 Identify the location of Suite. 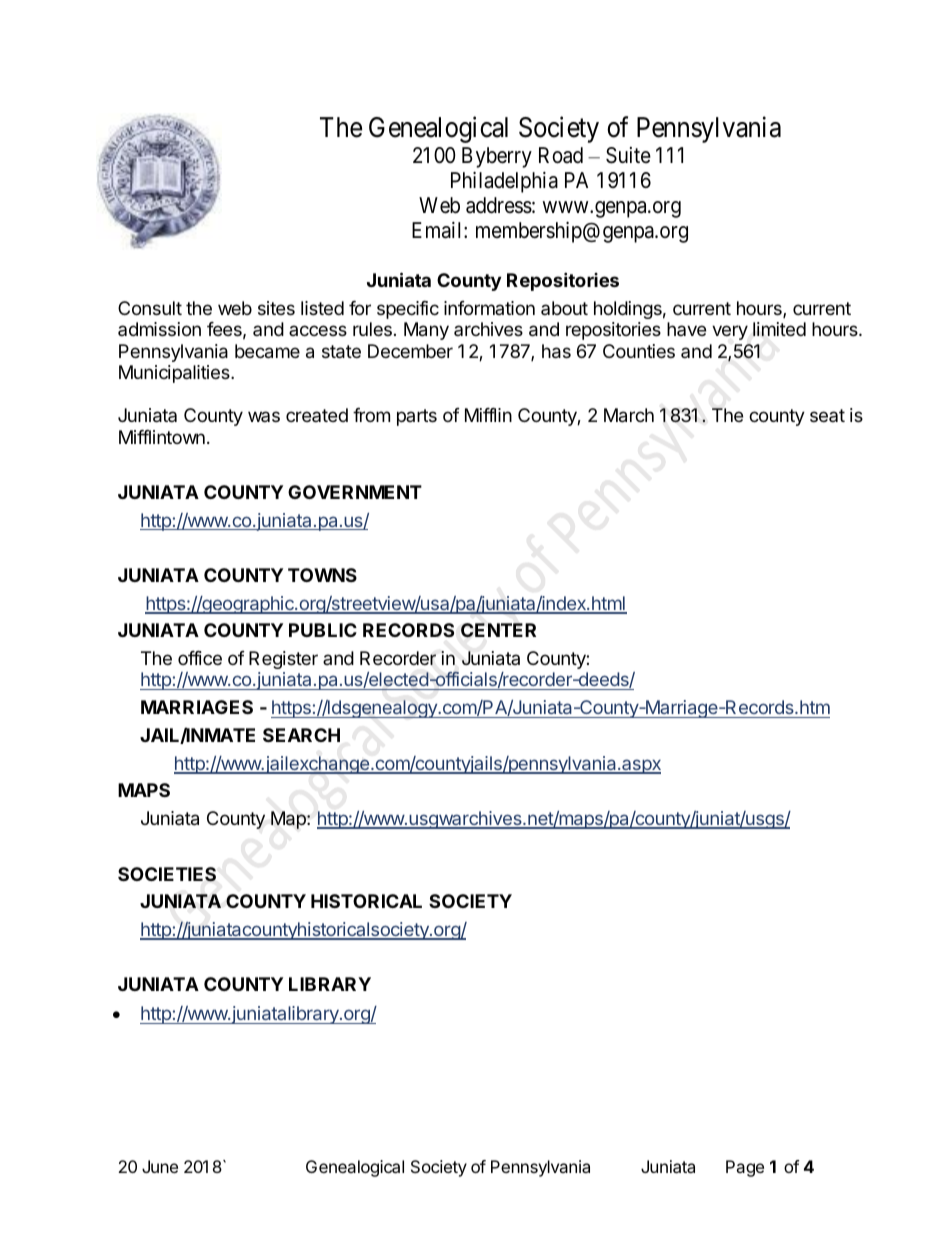
(628, 155).
